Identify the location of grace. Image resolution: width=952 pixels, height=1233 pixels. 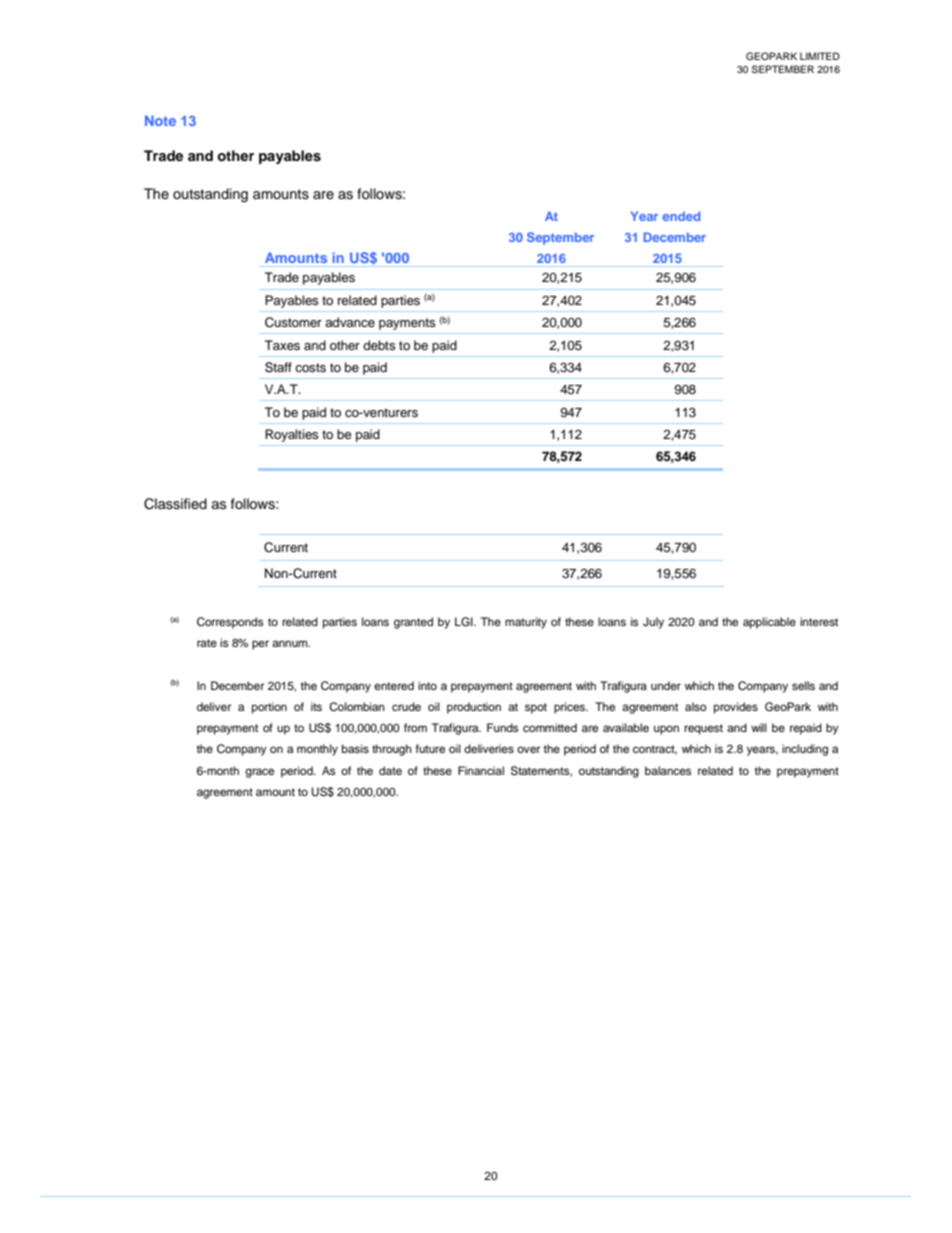
(259, 773).
